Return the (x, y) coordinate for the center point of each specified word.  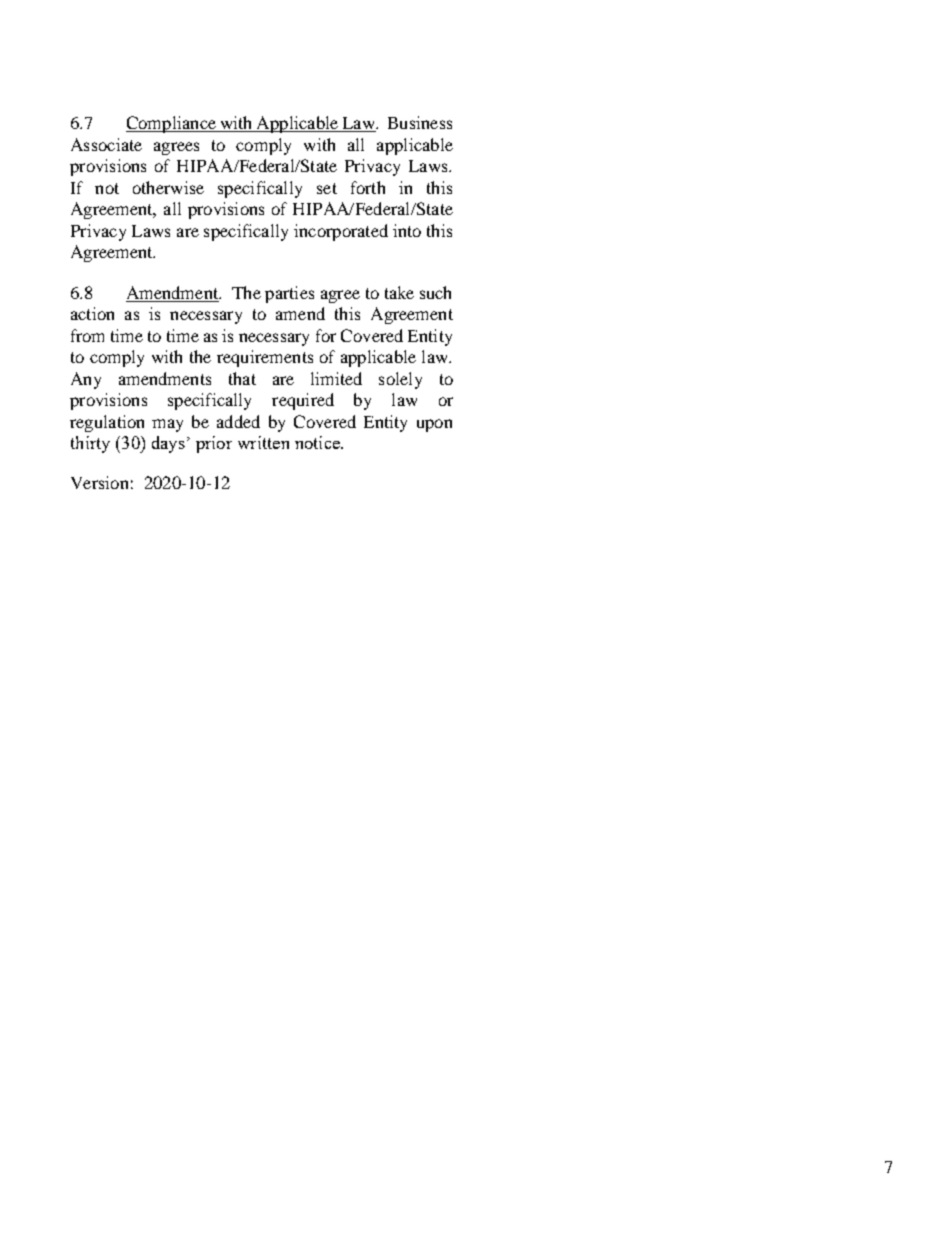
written (263, 442)
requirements (265, 358)
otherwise (168, 187)
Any (86, 380)
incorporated (341, 232)
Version (99, 482)
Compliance (172, 124)
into (407, 230)
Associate (106, 144)
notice (318, 442)
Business (420, 122)
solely (400, 380)
